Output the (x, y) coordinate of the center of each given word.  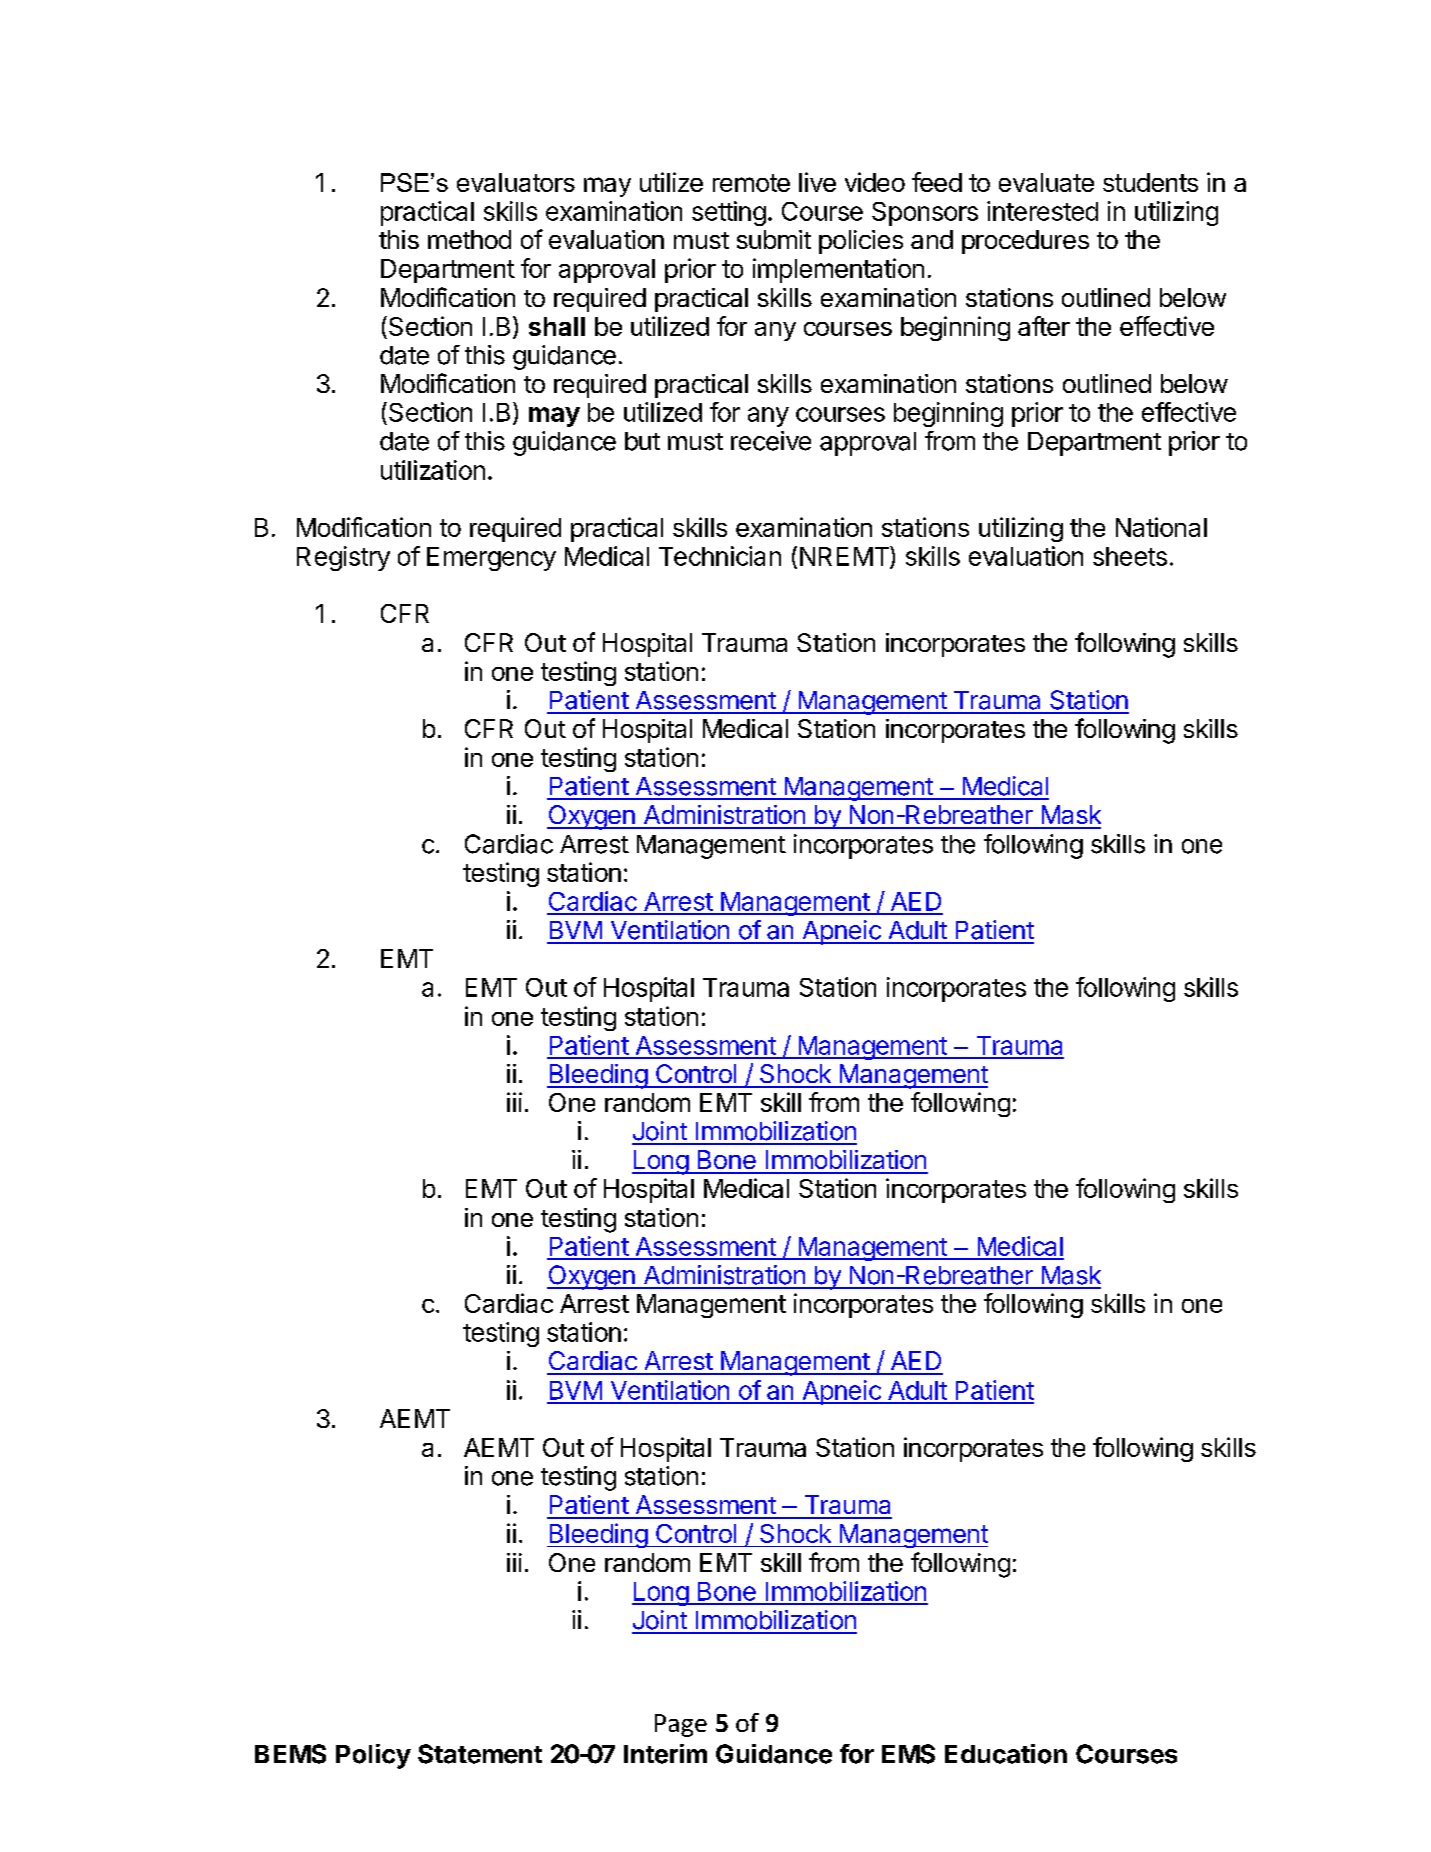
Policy (373, 1756)
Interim (665, 1754)
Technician (720, 556)
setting (729, 213)
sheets (1130, 556)
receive (771, 441)
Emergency (491, 559)
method (469, 239)
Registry (343, 558)
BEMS (290, 1754)
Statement (480, 1754)
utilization (433, 470)
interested (1042, 211)
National (1161, 527)
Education (1006, 1754)
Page (681, 1725)
